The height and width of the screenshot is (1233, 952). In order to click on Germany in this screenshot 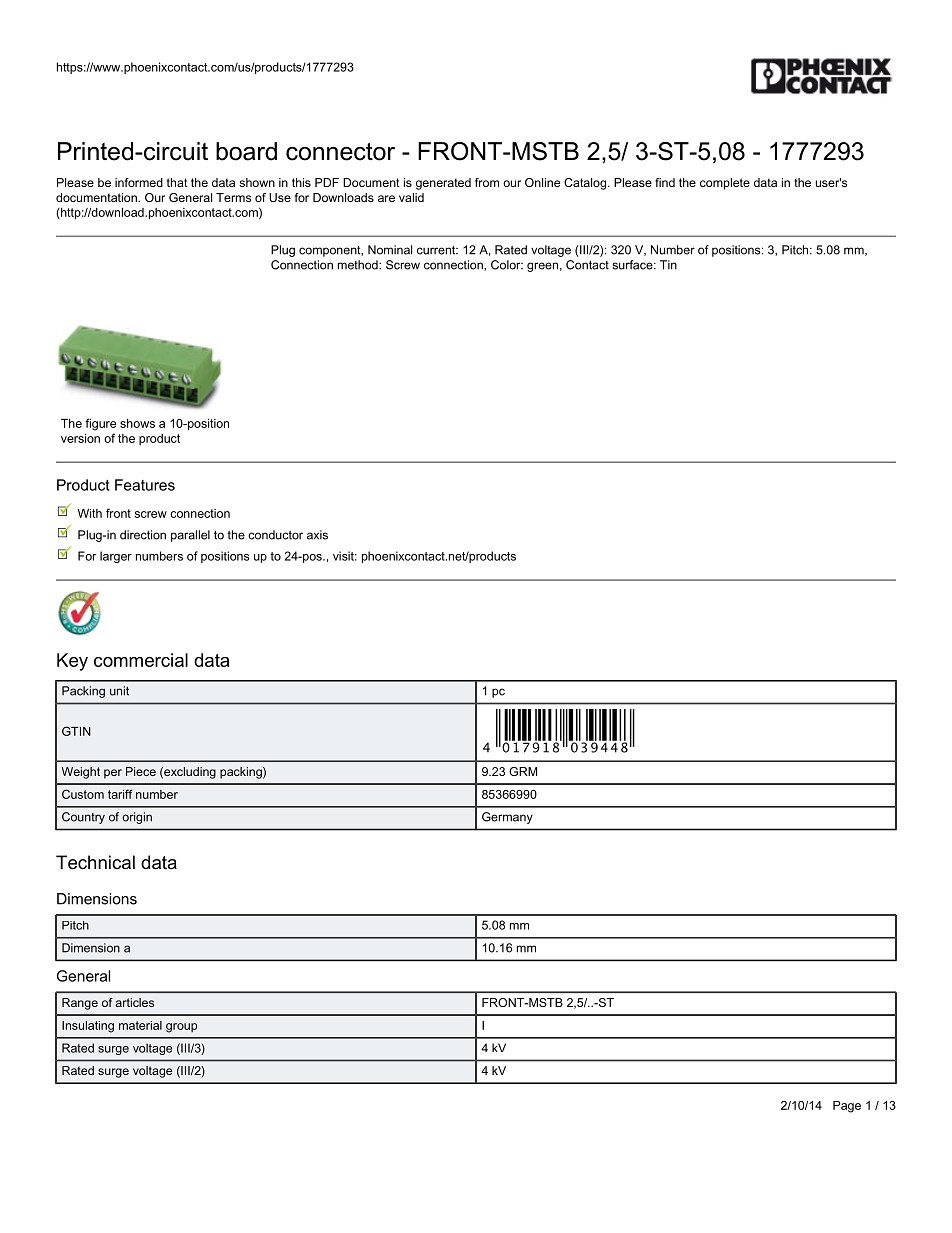, I will do `click(507, 818)`.
